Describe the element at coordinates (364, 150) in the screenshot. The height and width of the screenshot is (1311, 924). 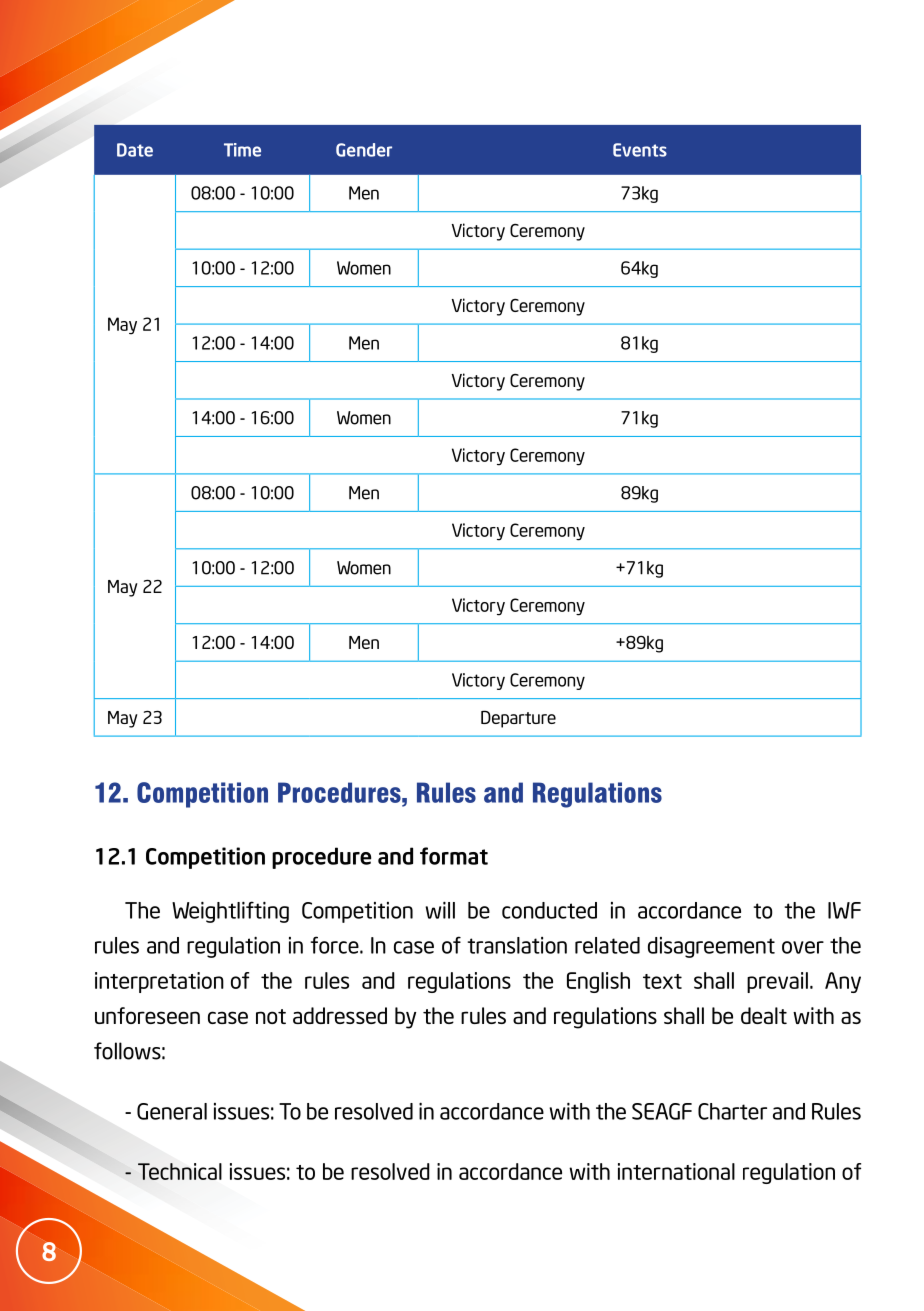
I see `Gender` at that location.
